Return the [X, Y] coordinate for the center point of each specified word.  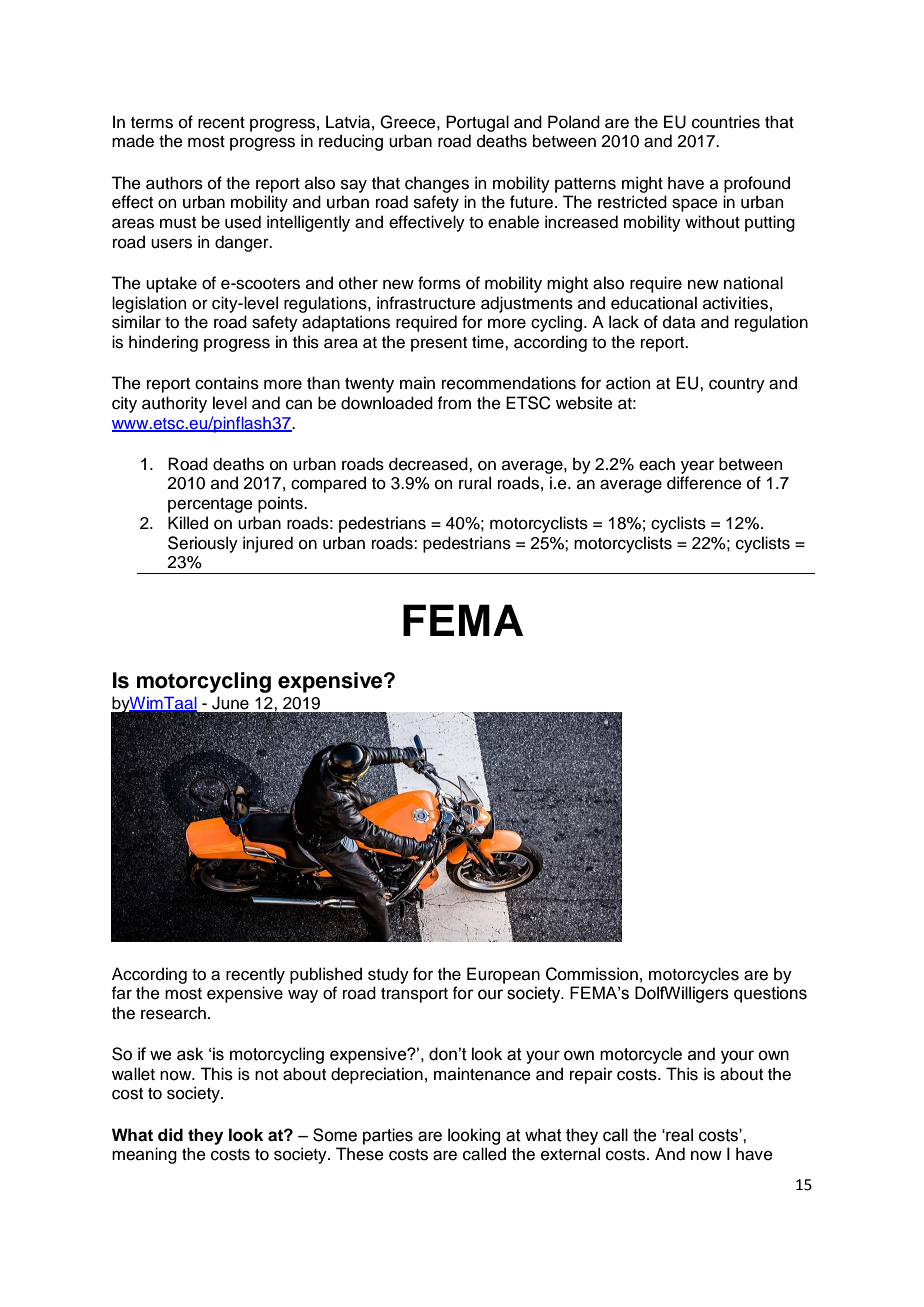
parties [388, 1136]
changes [437, 184]
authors [174, 183]
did [170, 1135]
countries [726, 122]
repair [591, 1075]
